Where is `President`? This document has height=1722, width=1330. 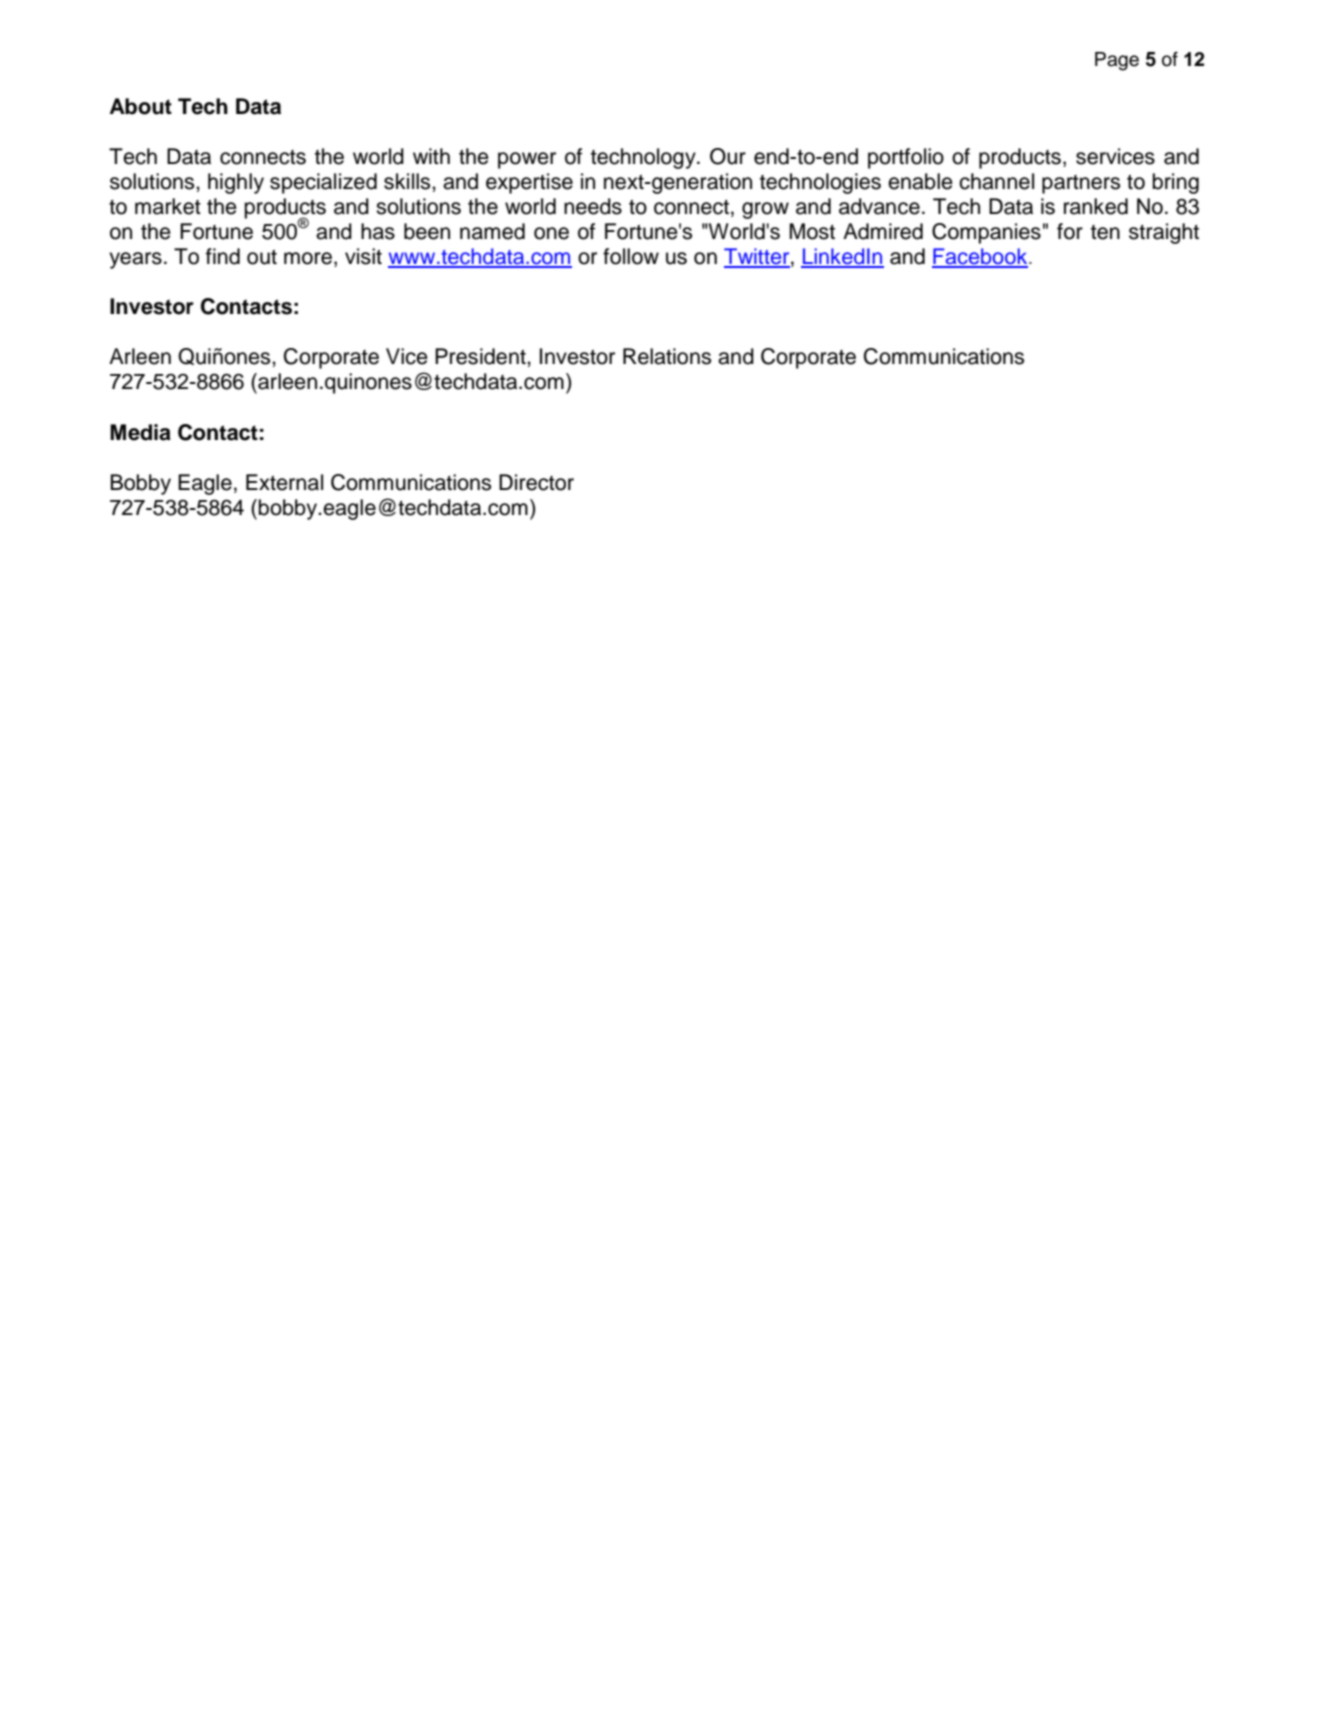
President is located at coordinates (481, 356).
